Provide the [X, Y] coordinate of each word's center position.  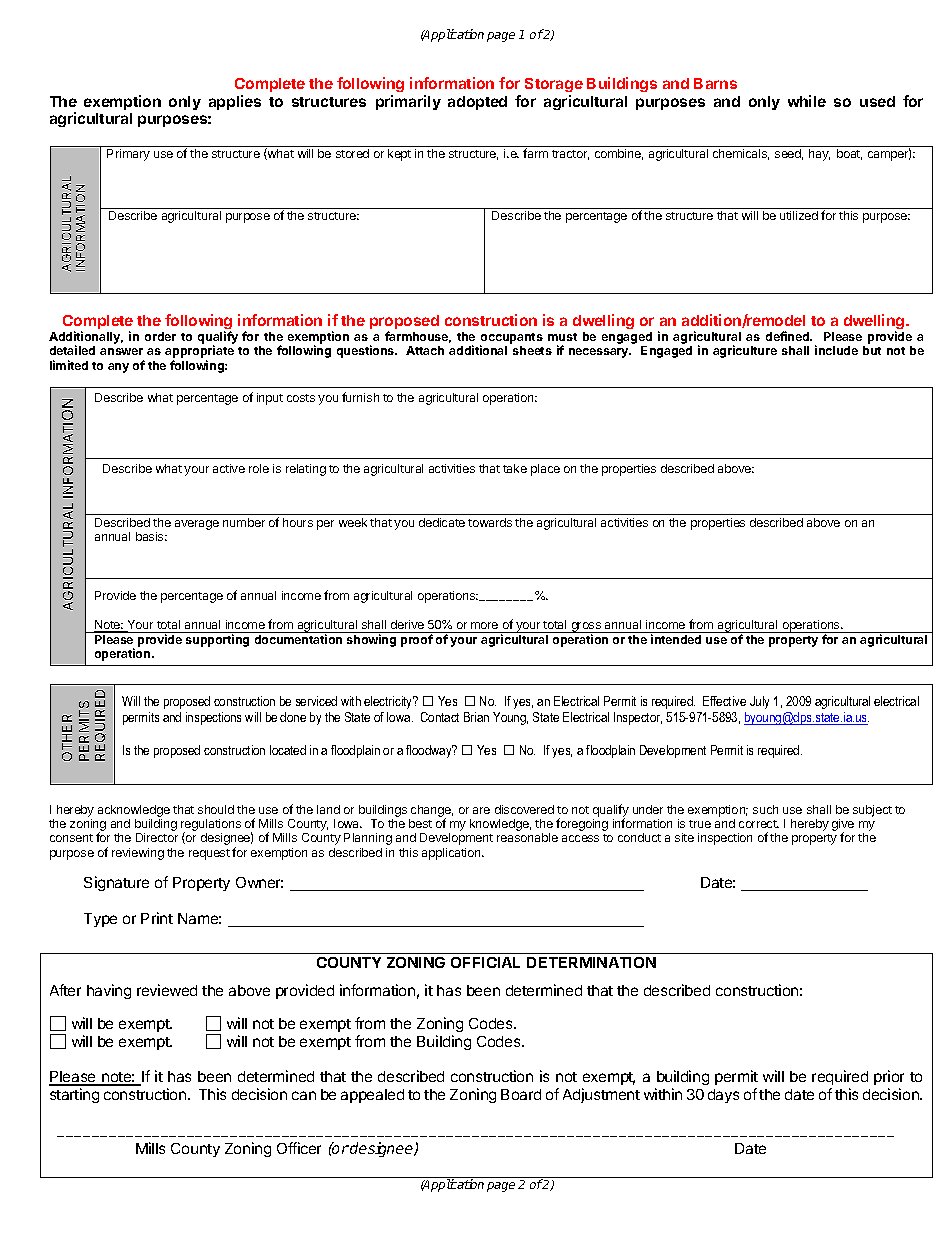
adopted [477, 103]
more [484, 625]
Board [521, 1094]
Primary [128, 155]
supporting [217, 640]
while [807, 101]
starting [74, 1095]
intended [676, 639]
